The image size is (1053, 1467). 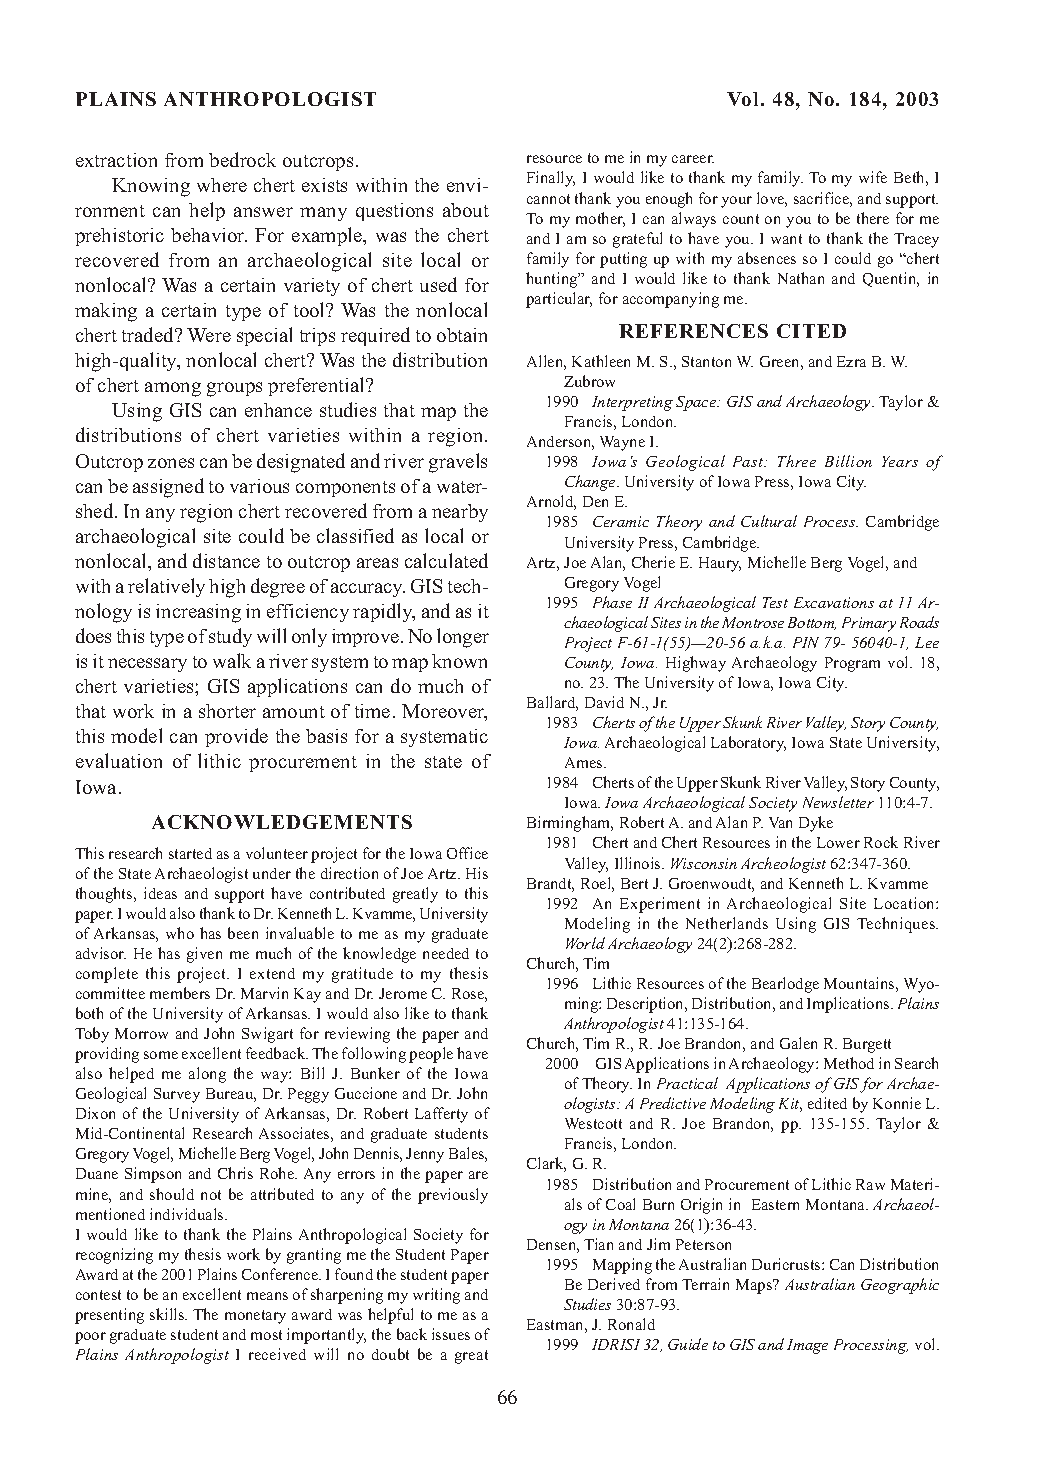 I want to click on issues, so click(x=451, y=1334).
